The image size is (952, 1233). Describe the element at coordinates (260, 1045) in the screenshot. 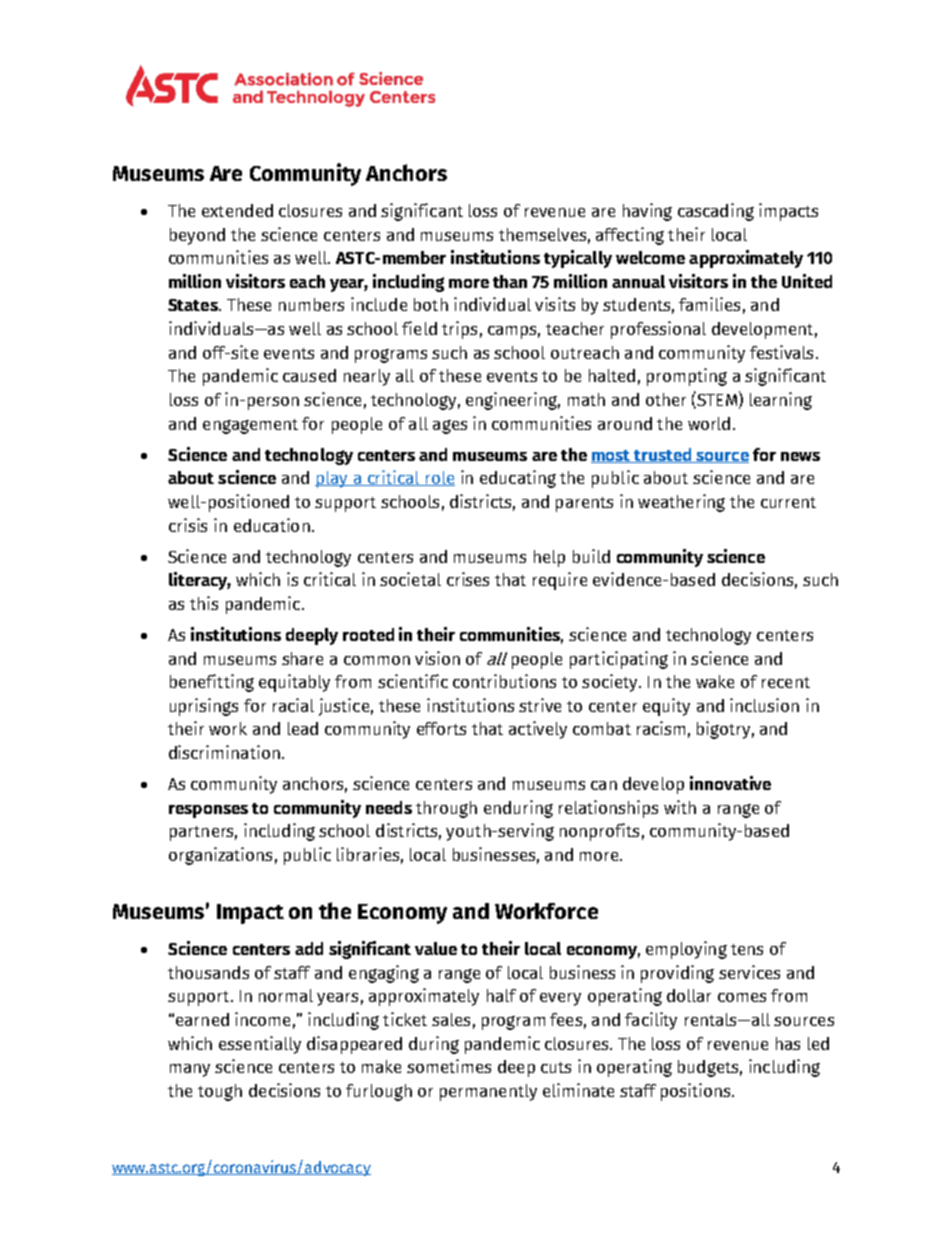

I see `essentially` at that location.
